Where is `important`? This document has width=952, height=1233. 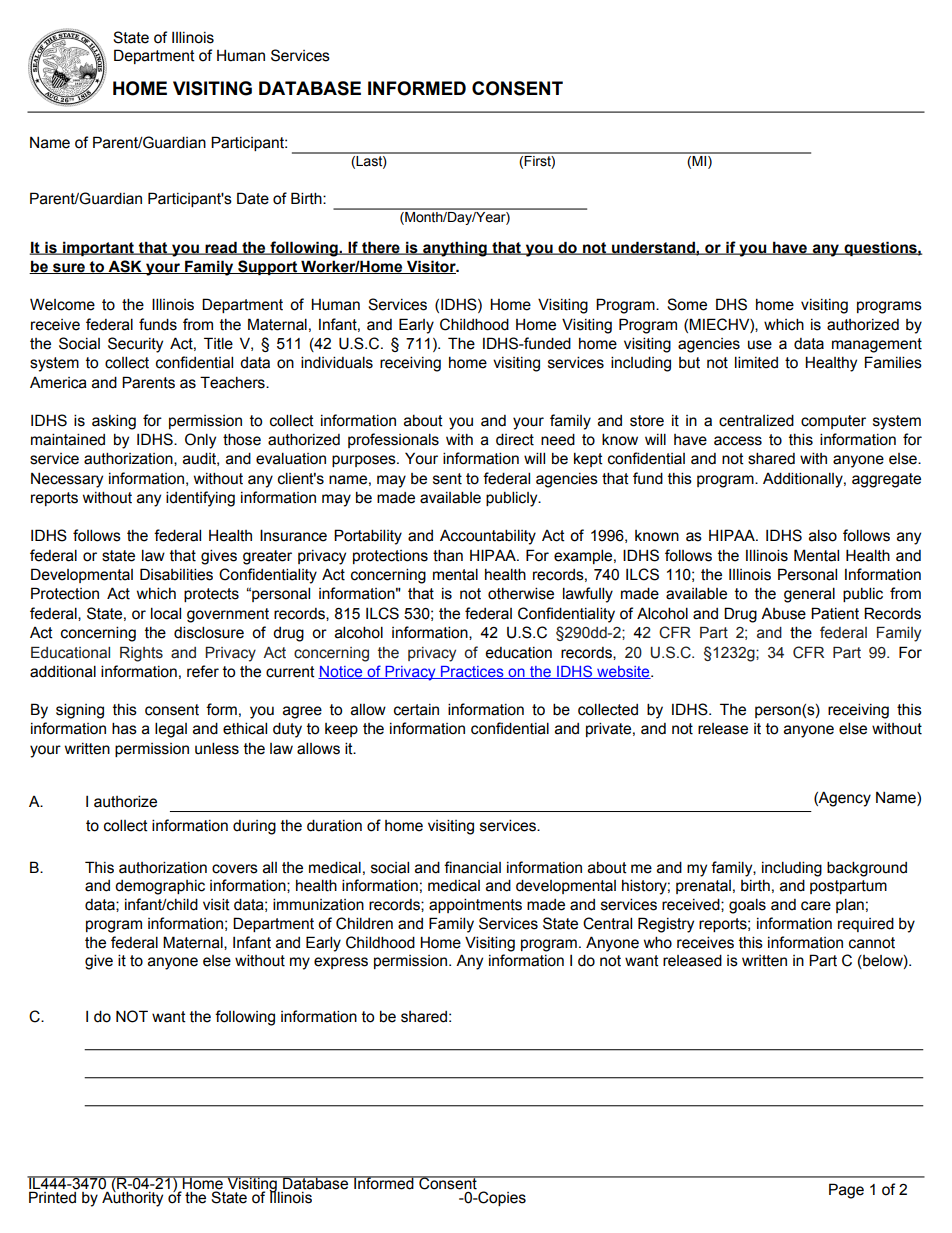 important is located at coordinates (98, 248).
